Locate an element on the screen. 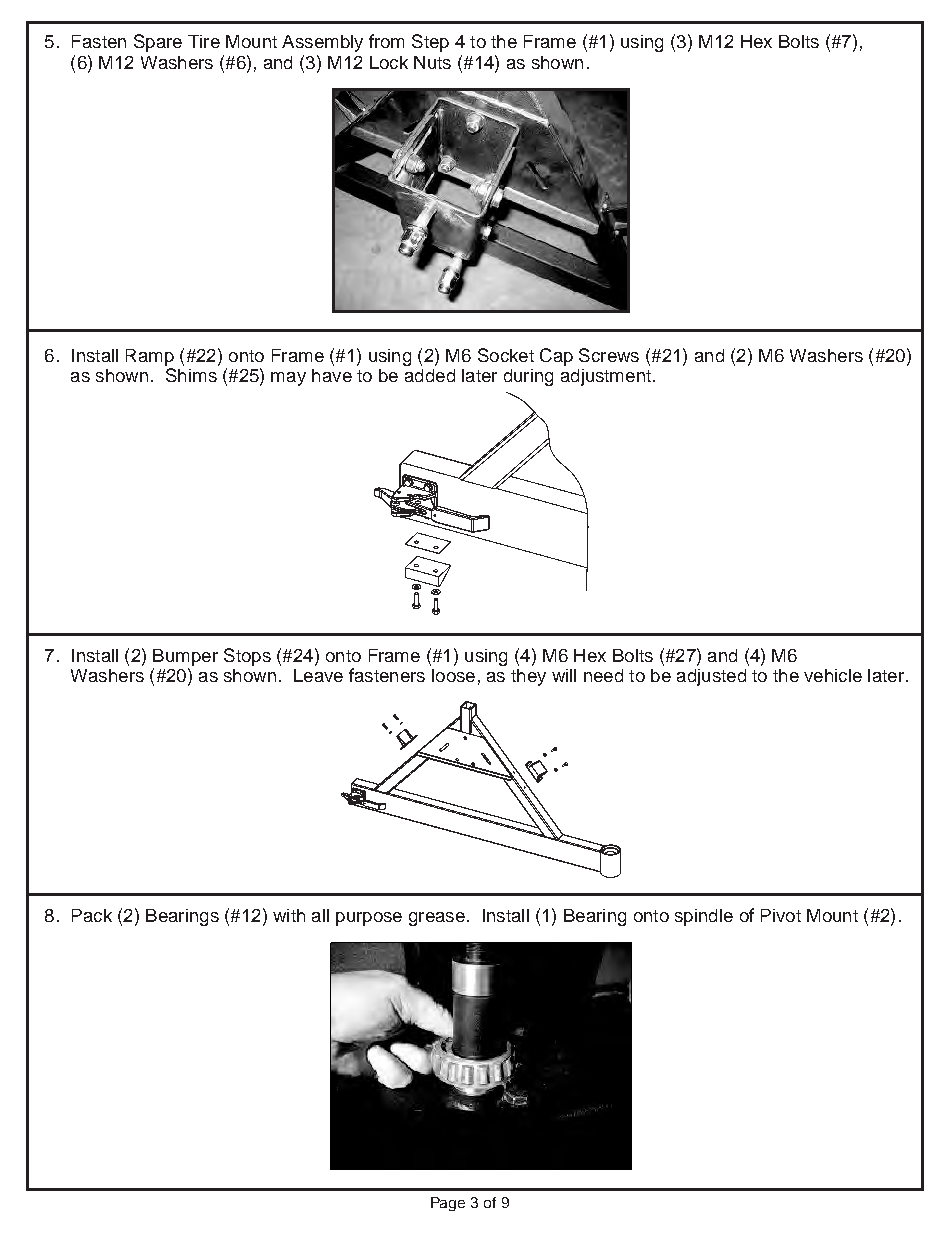 Image resolution: width=952 pixels, height=1233 pixels. grease is located at coordinates (437, 919).
